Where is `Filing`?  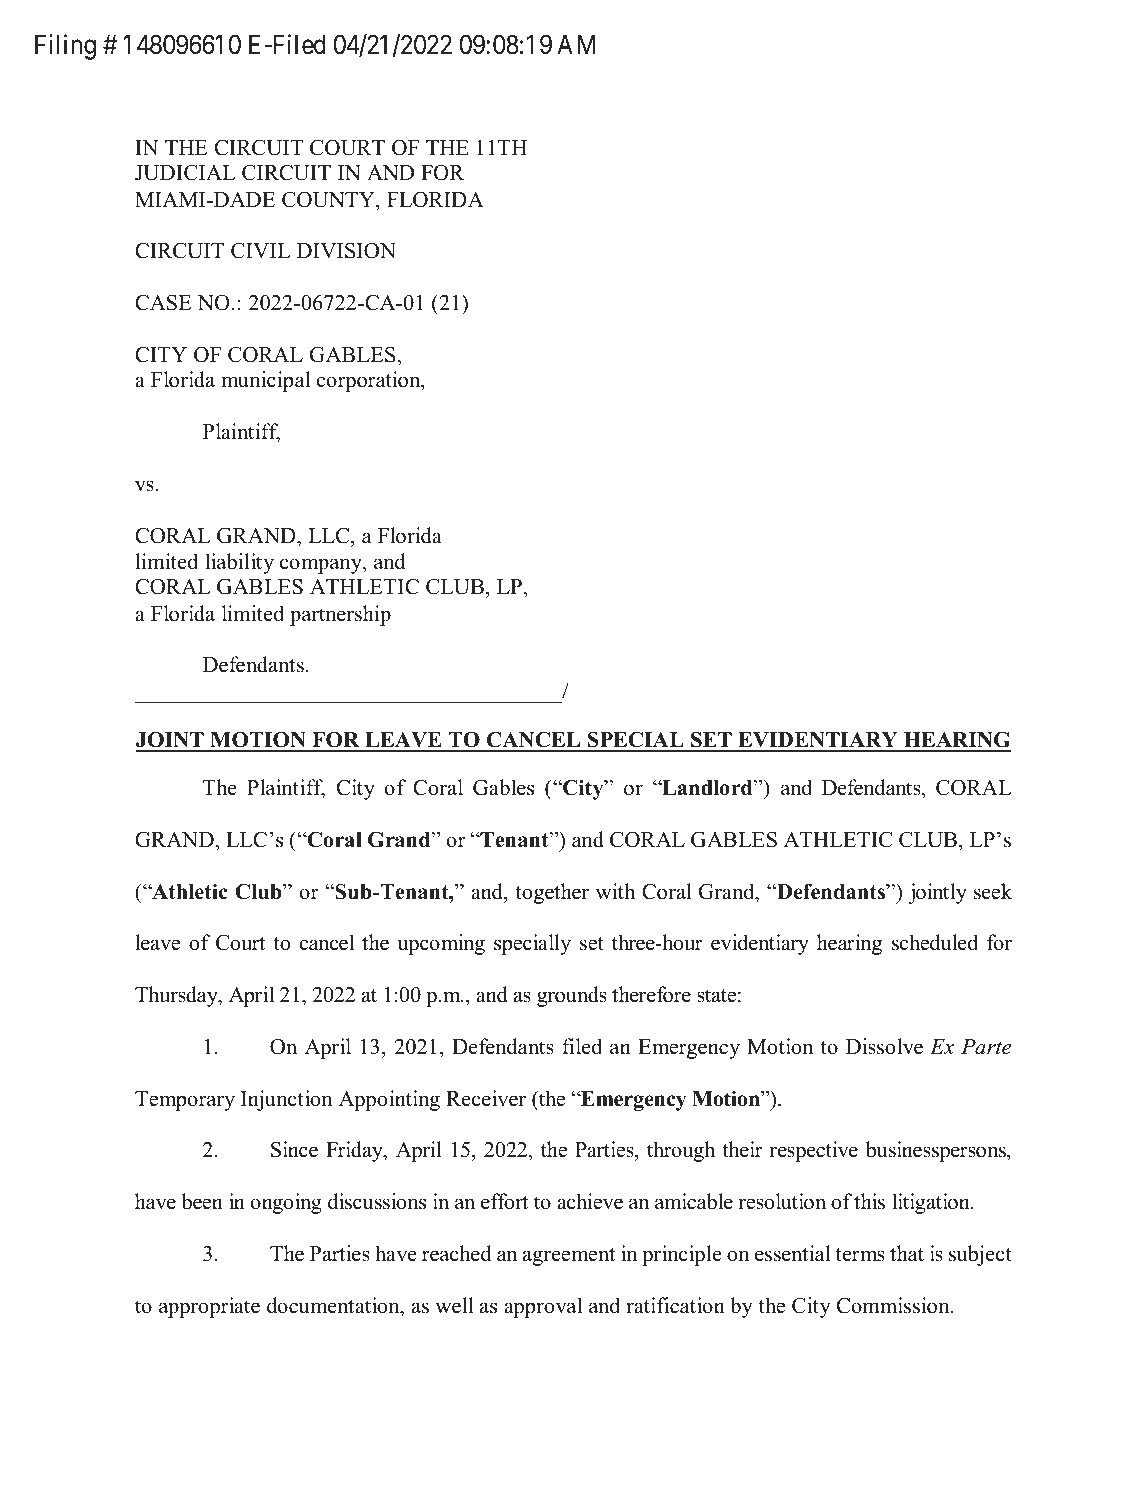
Filing is located at coordinates (65, 47).
